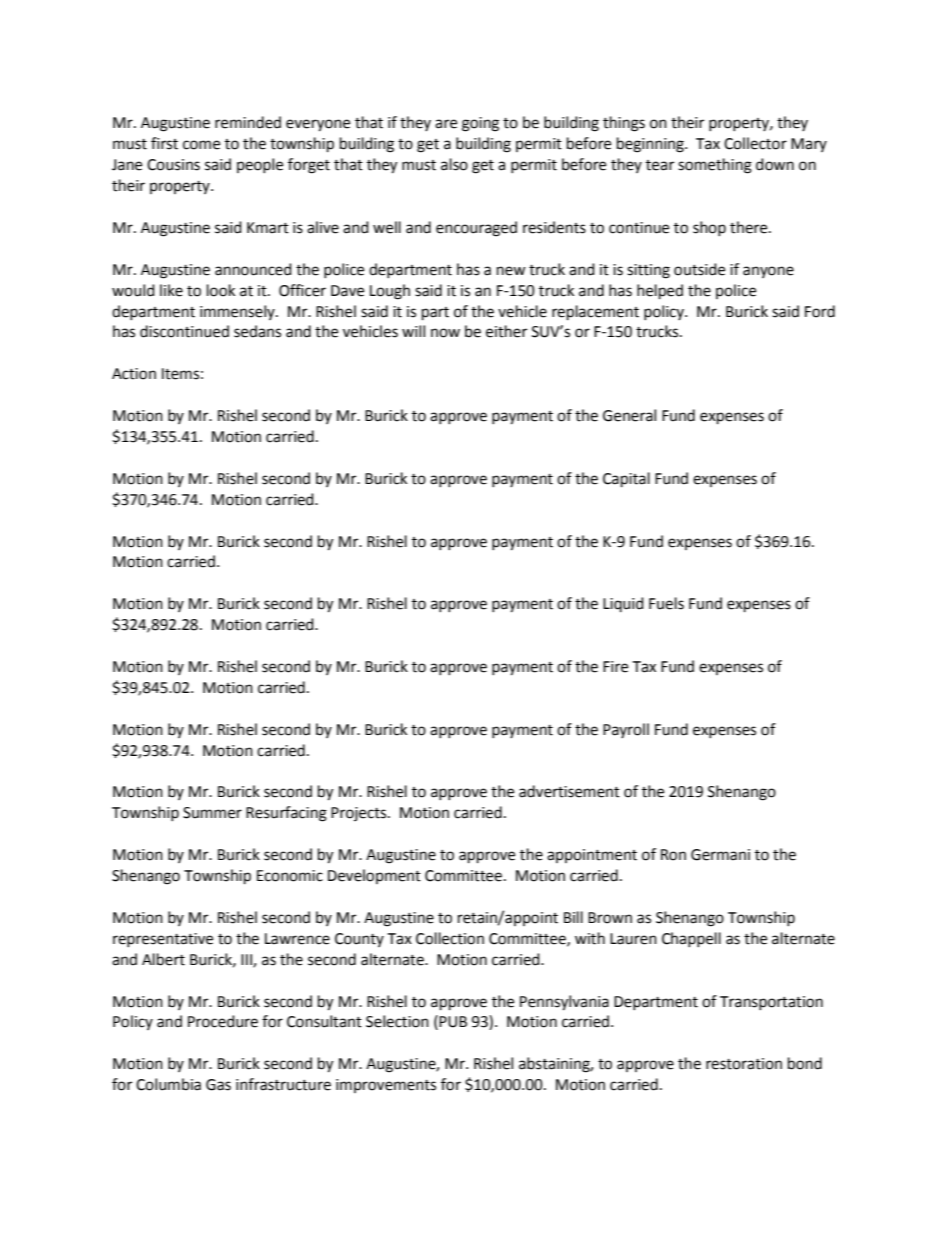 The image size is (952, 1233). Describe the element at coordinates (673, 855) in the screenshot. I see `Ron` at that location.
